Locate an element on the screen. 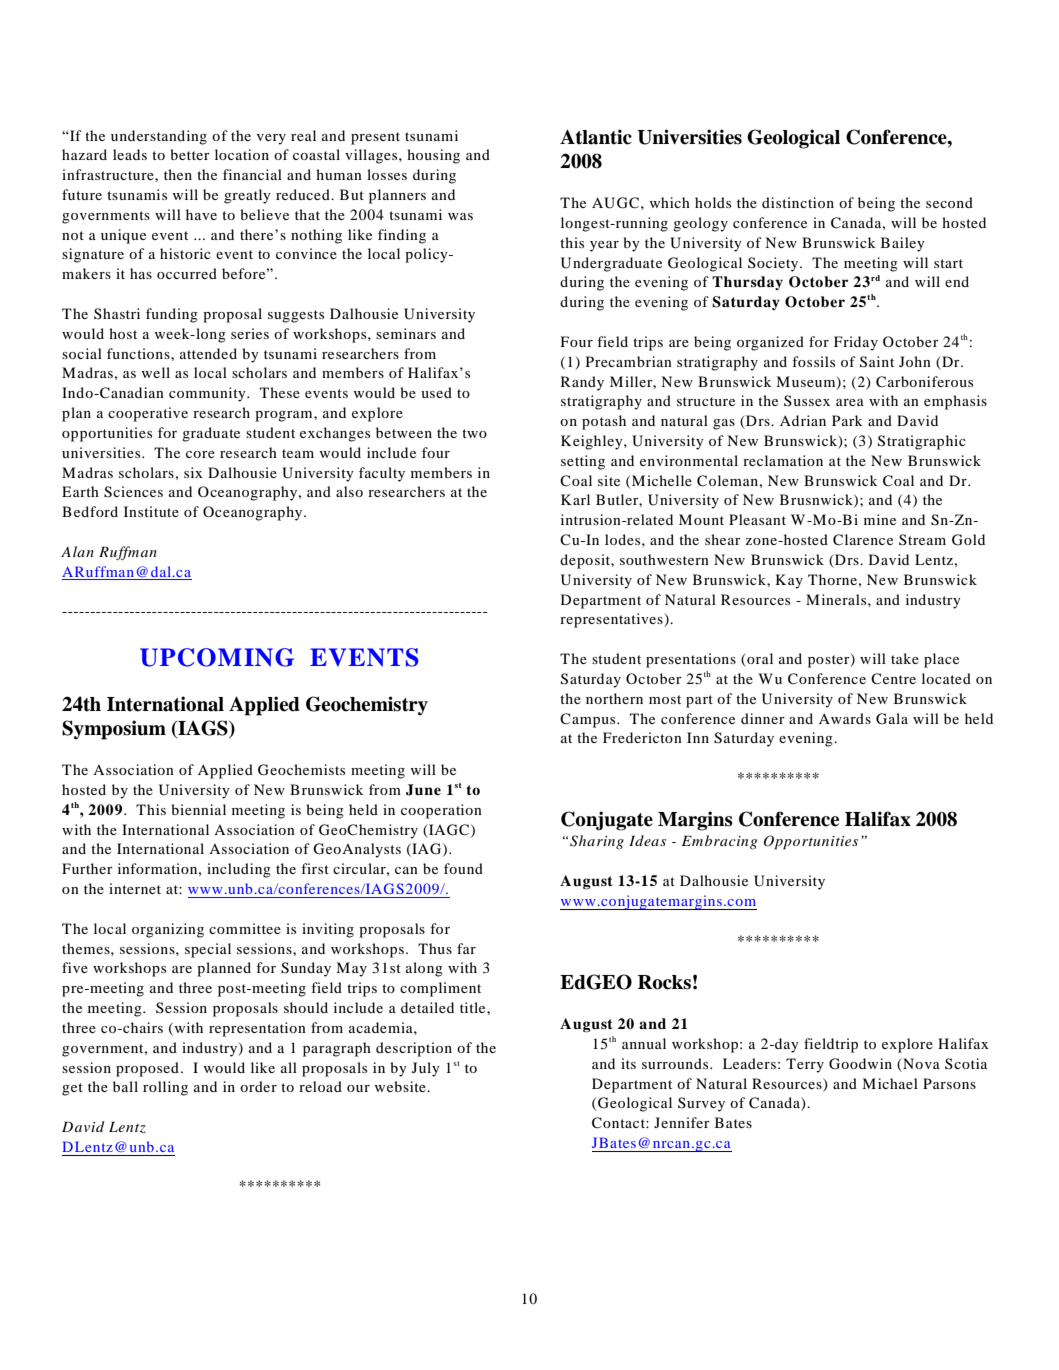 This screenshot has height=1370, width=1059. including is located at coordinates (239, 870).
